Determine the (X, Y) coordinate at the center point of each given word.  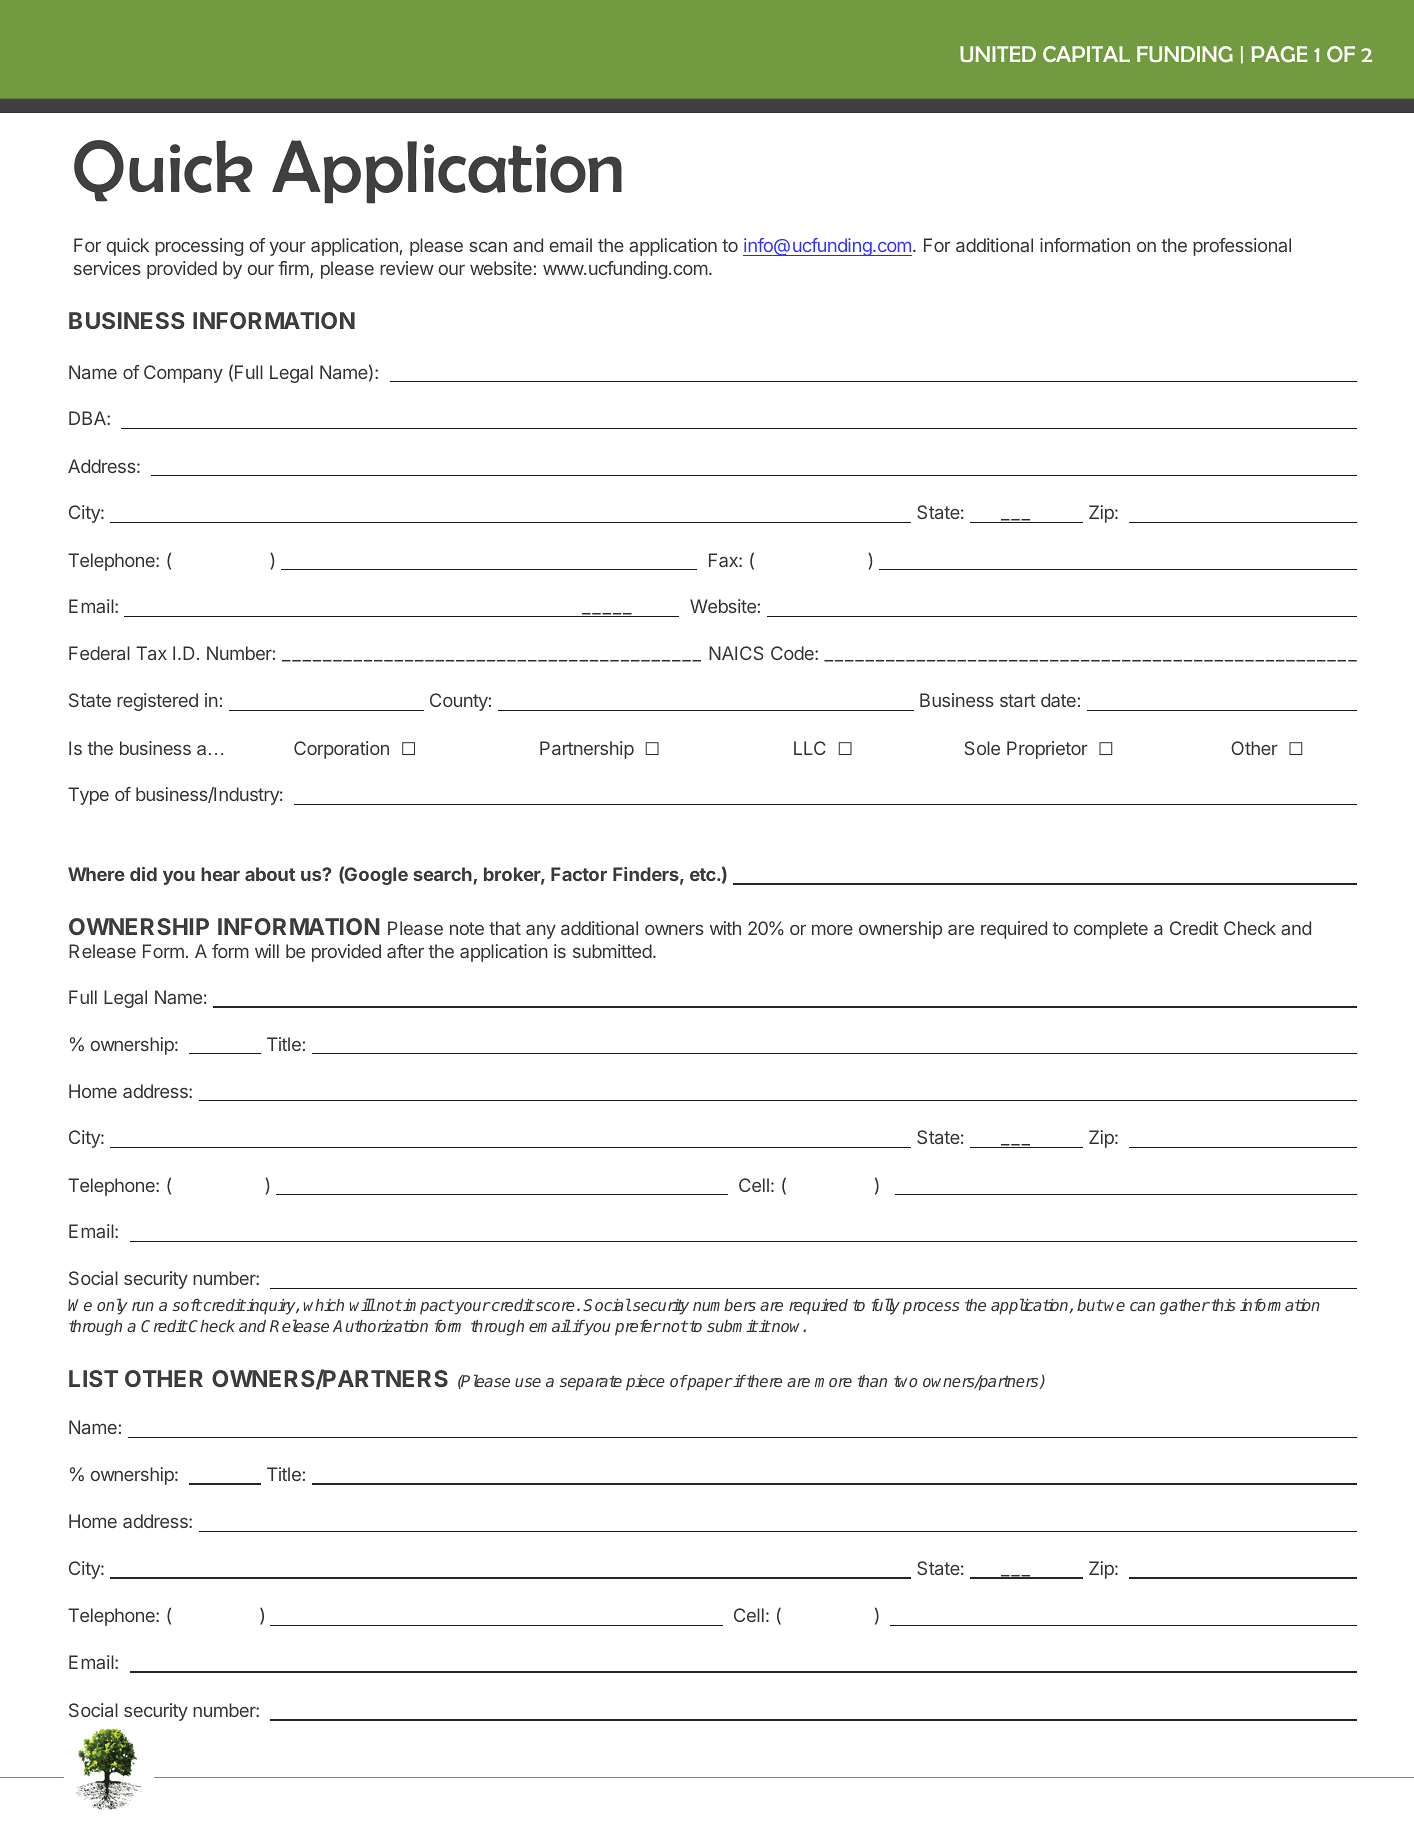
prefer (638, 1328)
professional (1242, 247)
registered (157, 702)
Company (183, 374)
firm (294, 269)
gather (1185, 1307)
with (725, 928)
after (405, 951)
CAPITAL (1086, 54)
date (1058, 700)
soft (187, 1305)
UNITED (998, 54)
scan (488, 247)
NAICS (736, 653)
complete (1111, 930)
